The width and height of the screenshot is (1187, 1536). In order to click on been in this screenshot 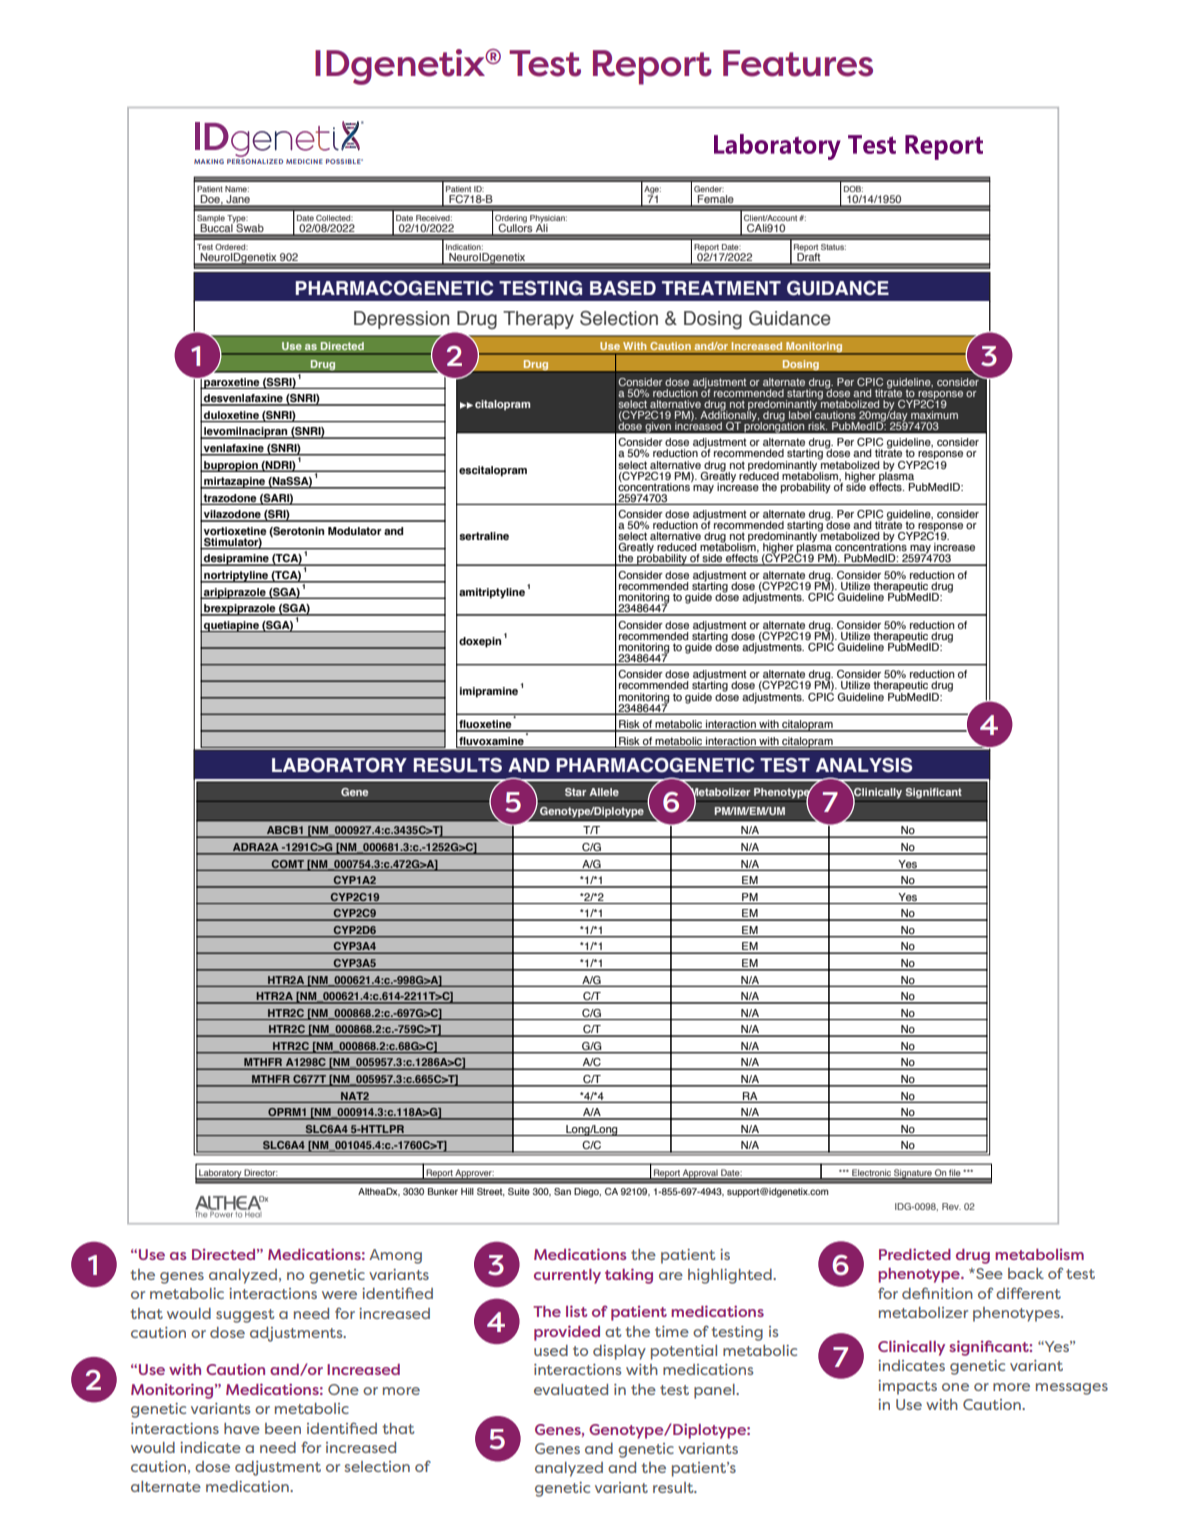, I will do `click(283, 1428)`.
